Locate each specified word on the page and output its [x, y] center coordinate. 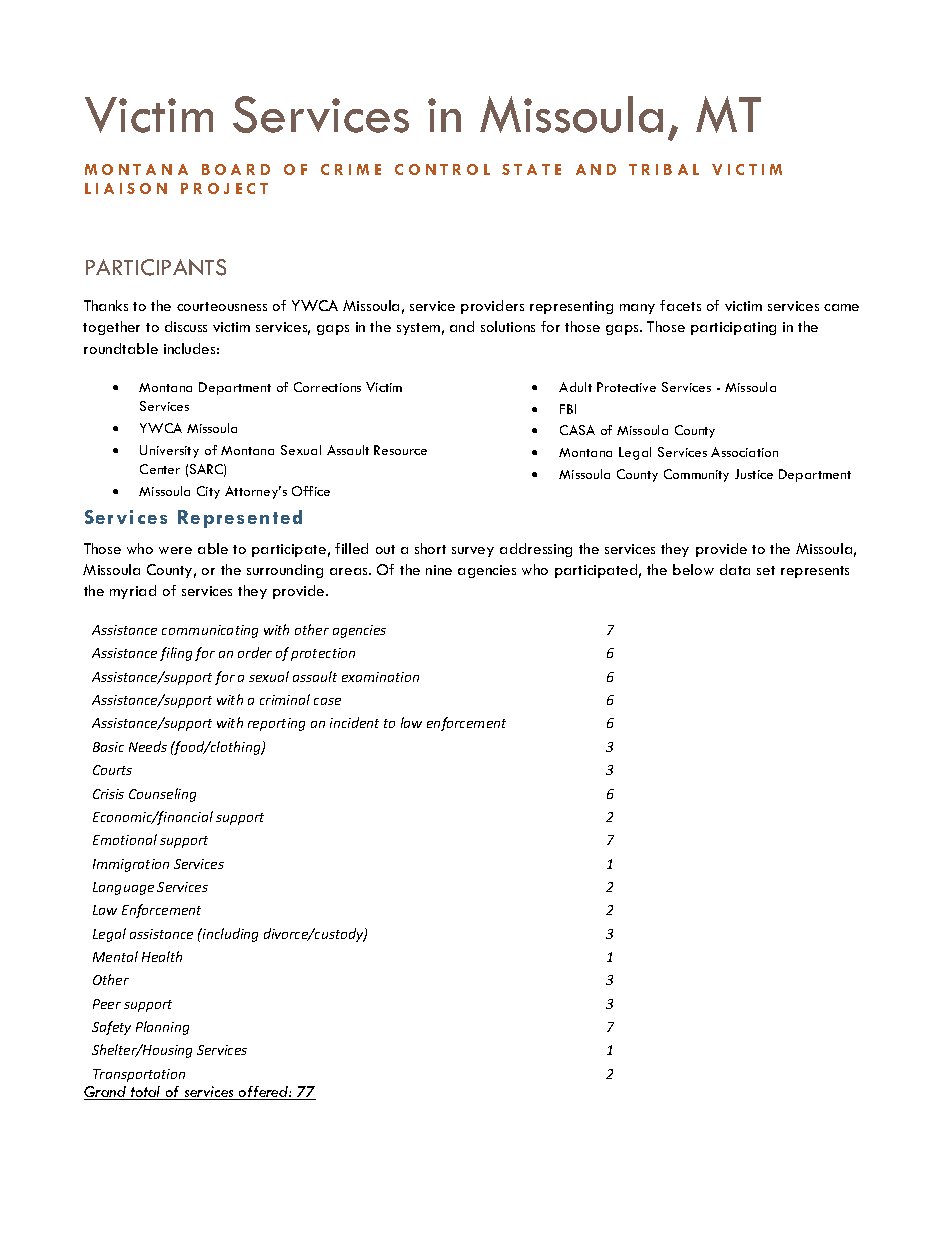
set [766, 570]
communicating [210, 631]
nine [439, 570]
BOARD [236, 169]
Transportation [139, 1075]
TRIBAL [664, 169]
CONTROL [442, 169]
